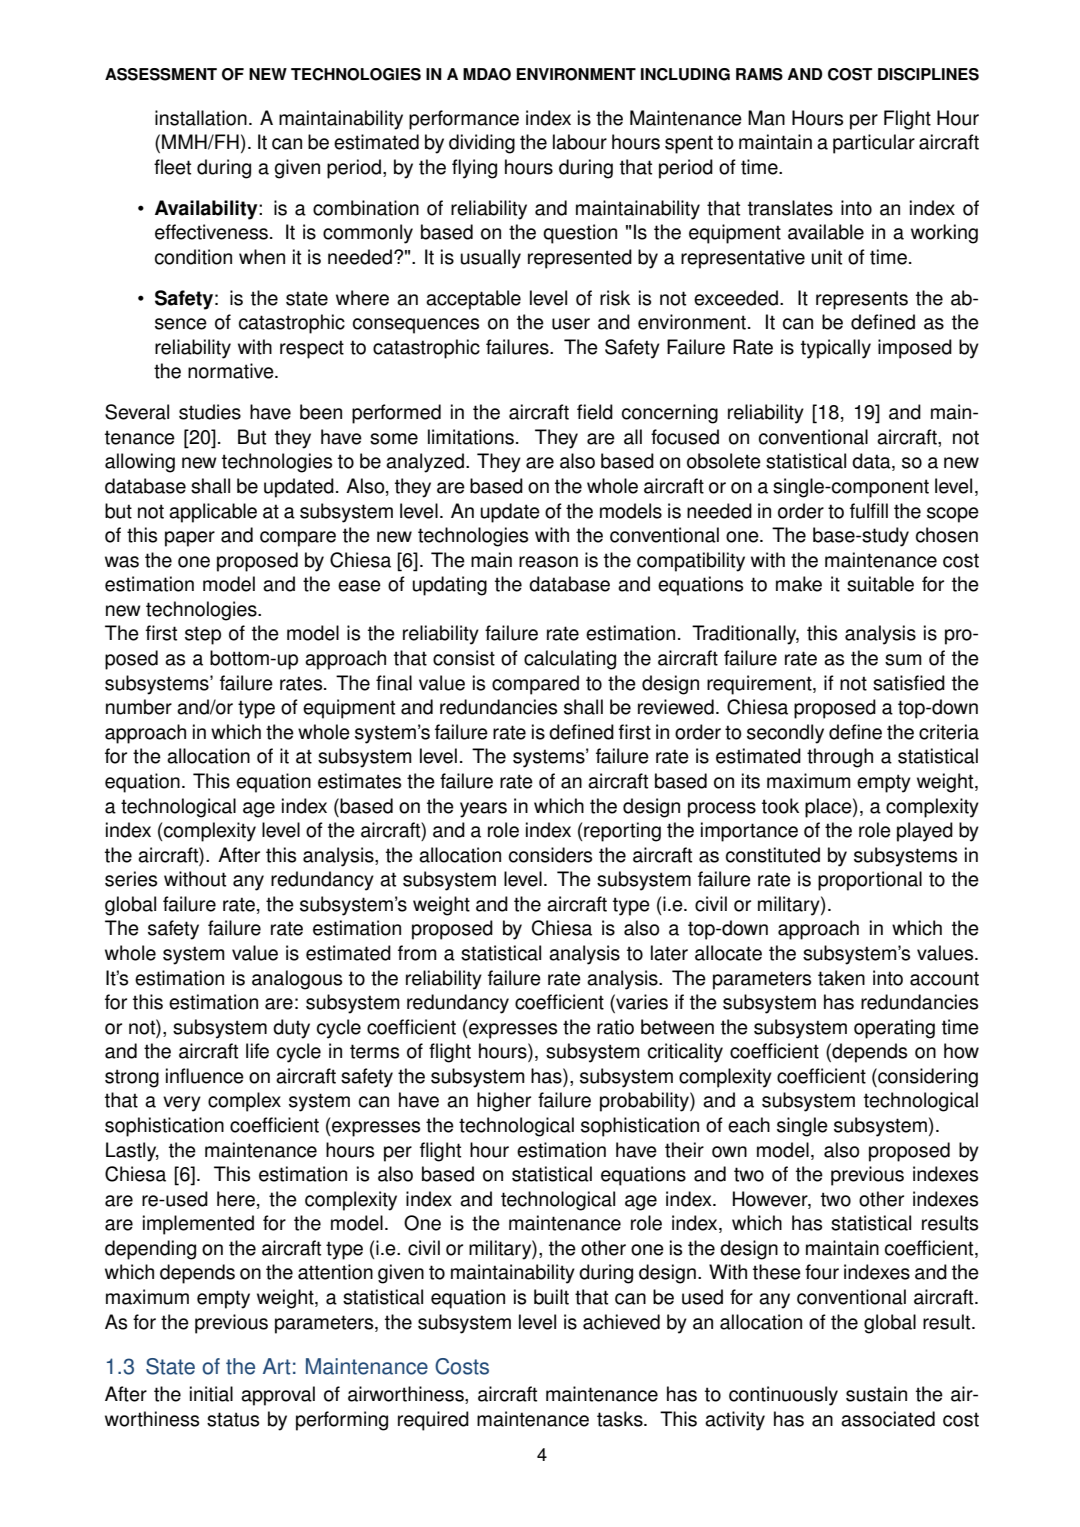 The image size is (1080, 1527). I want to click on reason, so click(548, 562).
